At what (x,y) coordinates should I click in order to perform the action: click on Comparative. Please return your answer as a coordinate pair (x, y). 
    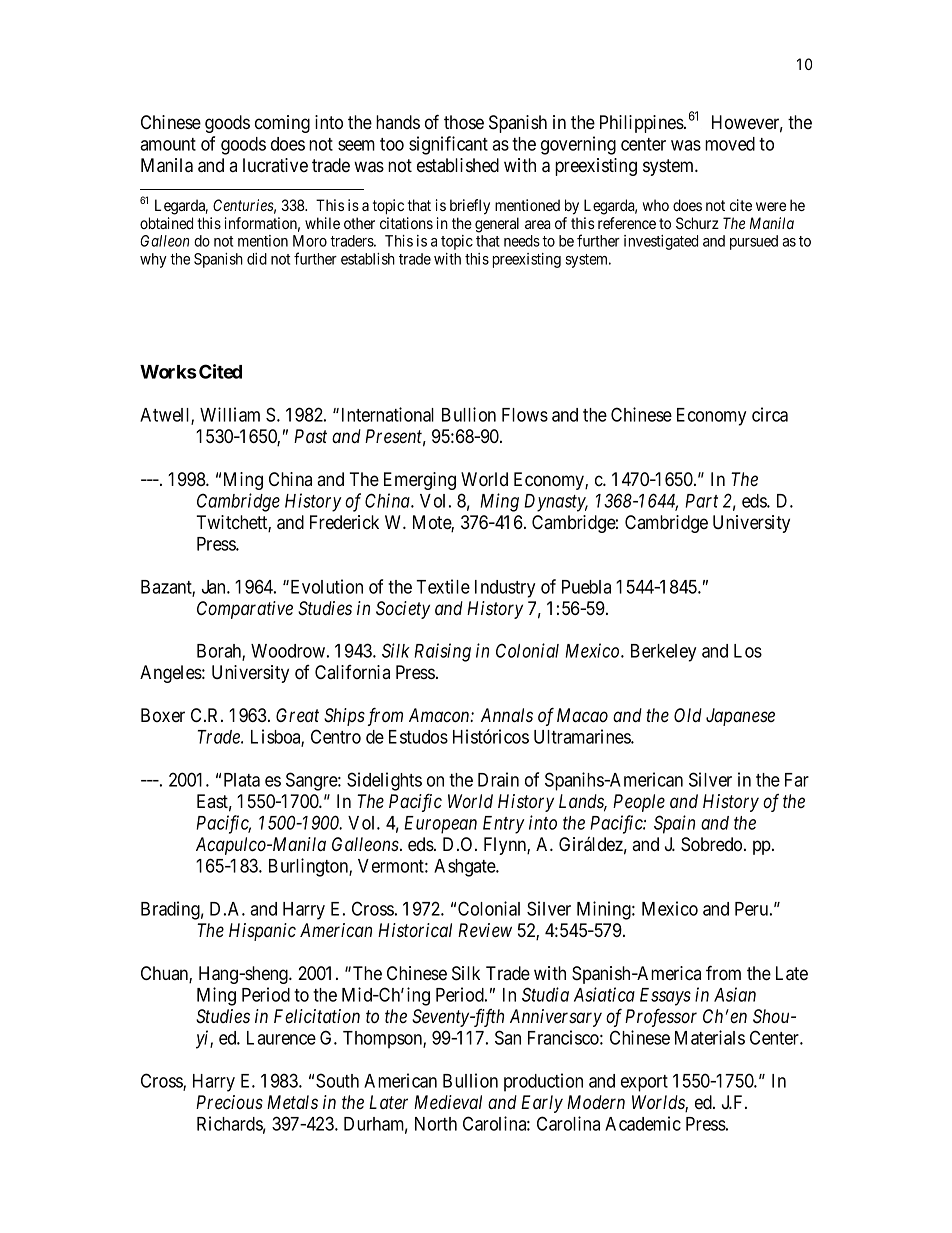
    Looking at the image, I should click on (245, 610).
